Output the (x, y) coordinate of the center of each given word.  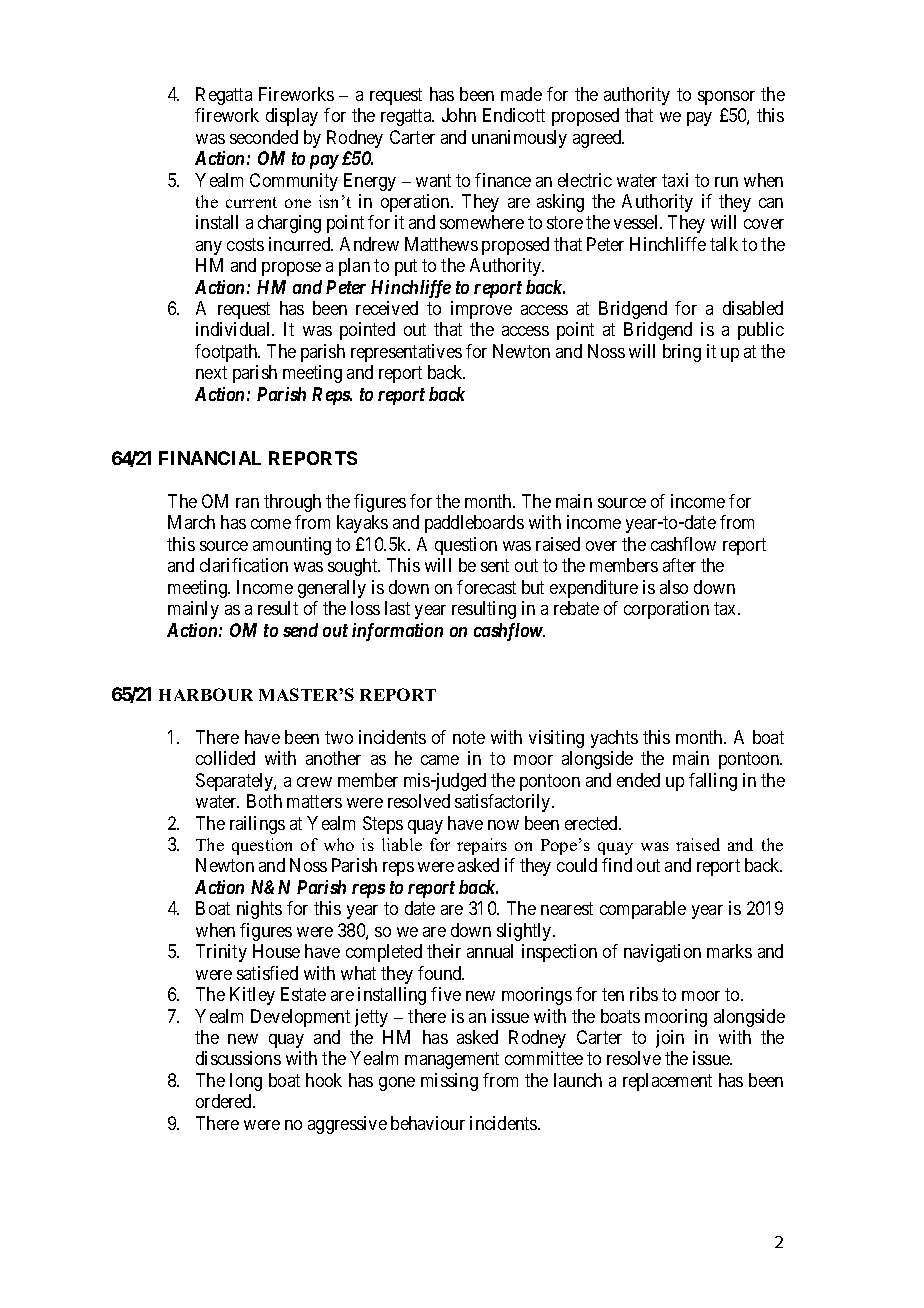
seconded (264, 137)
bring (682, 353)
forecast (486, 587)
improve (481, 310)
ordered (225, 1101)
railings (257, 825)
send (300, 630)
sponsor (726, 98)
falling (713, 782)
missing (449, 1082)
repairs (482, 846)
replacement (667, 1082)
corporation (666, 610)
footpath (227, 353)
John (459, 115)
